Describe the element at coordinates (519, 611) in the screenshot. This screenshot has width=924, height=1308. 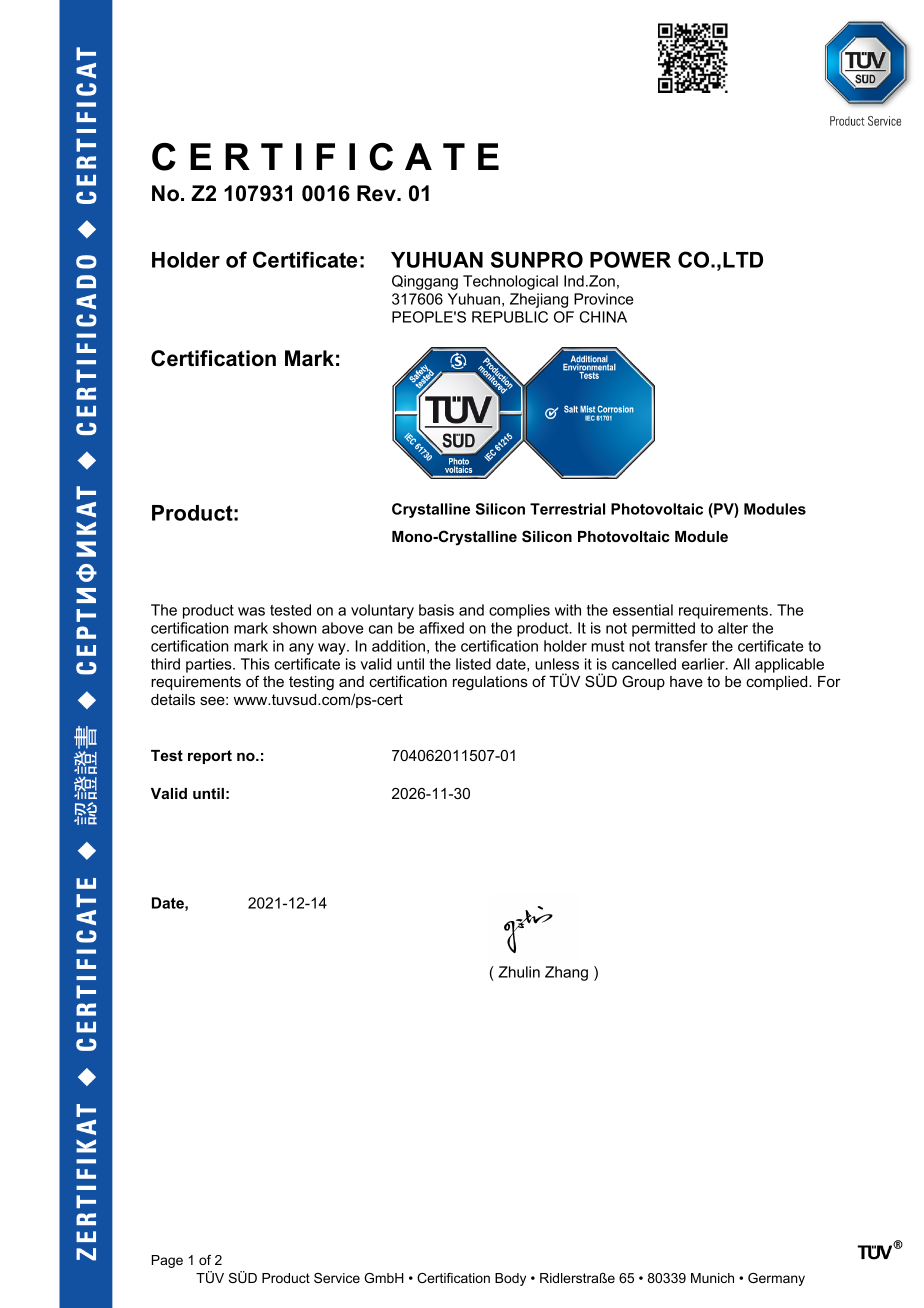
I see `complies` at that location.
